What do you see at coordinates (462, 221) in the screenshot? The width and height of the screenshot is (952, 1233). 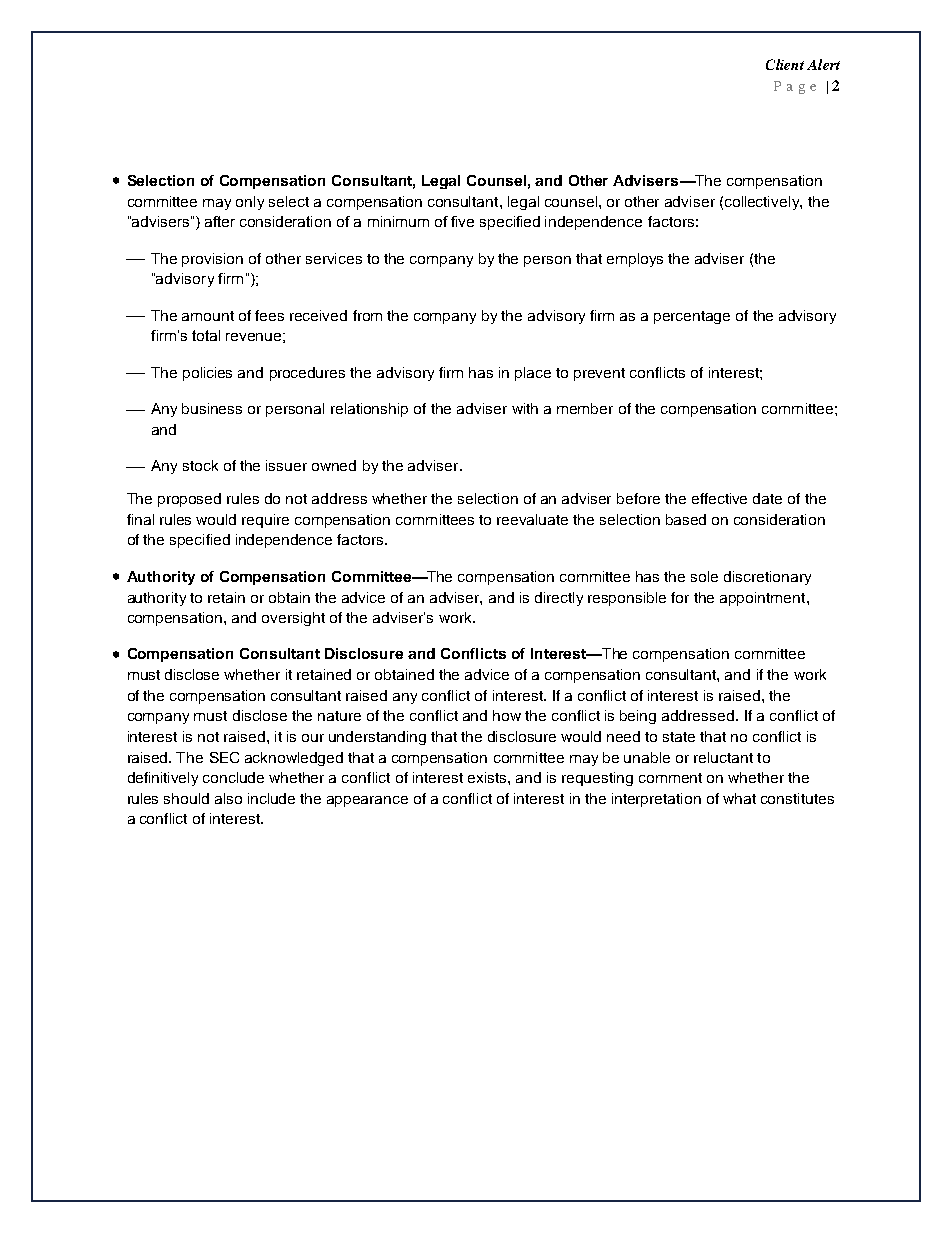 I see `five` at bounding box center [462, 221].
